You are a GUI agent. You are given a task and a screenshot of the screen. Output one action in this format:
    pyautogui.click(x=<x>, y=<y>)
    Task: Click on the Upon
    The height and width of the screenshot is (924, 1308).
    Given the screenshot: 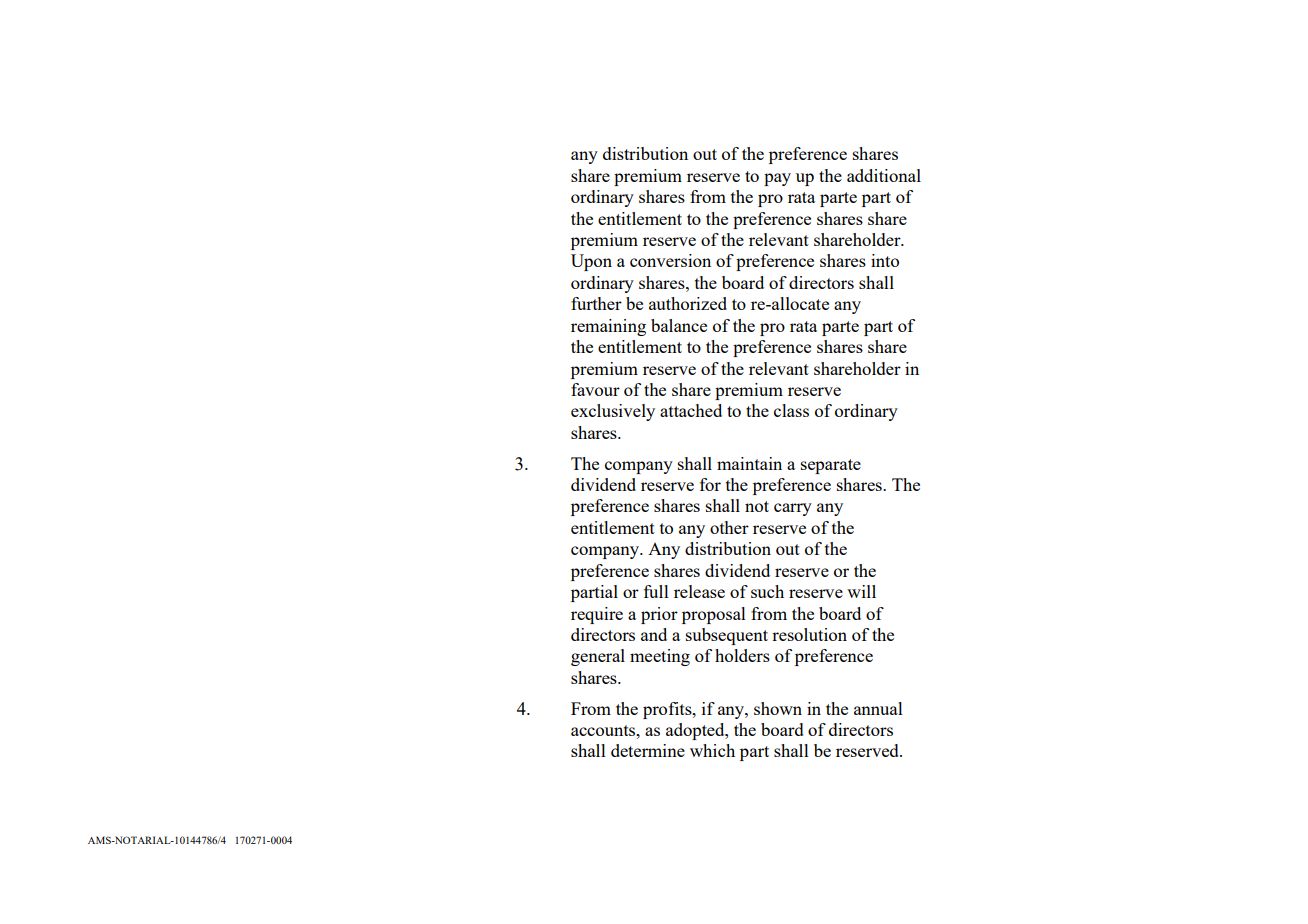 What is the action you would take?
    pyautogui.click(x=591, y=262)
